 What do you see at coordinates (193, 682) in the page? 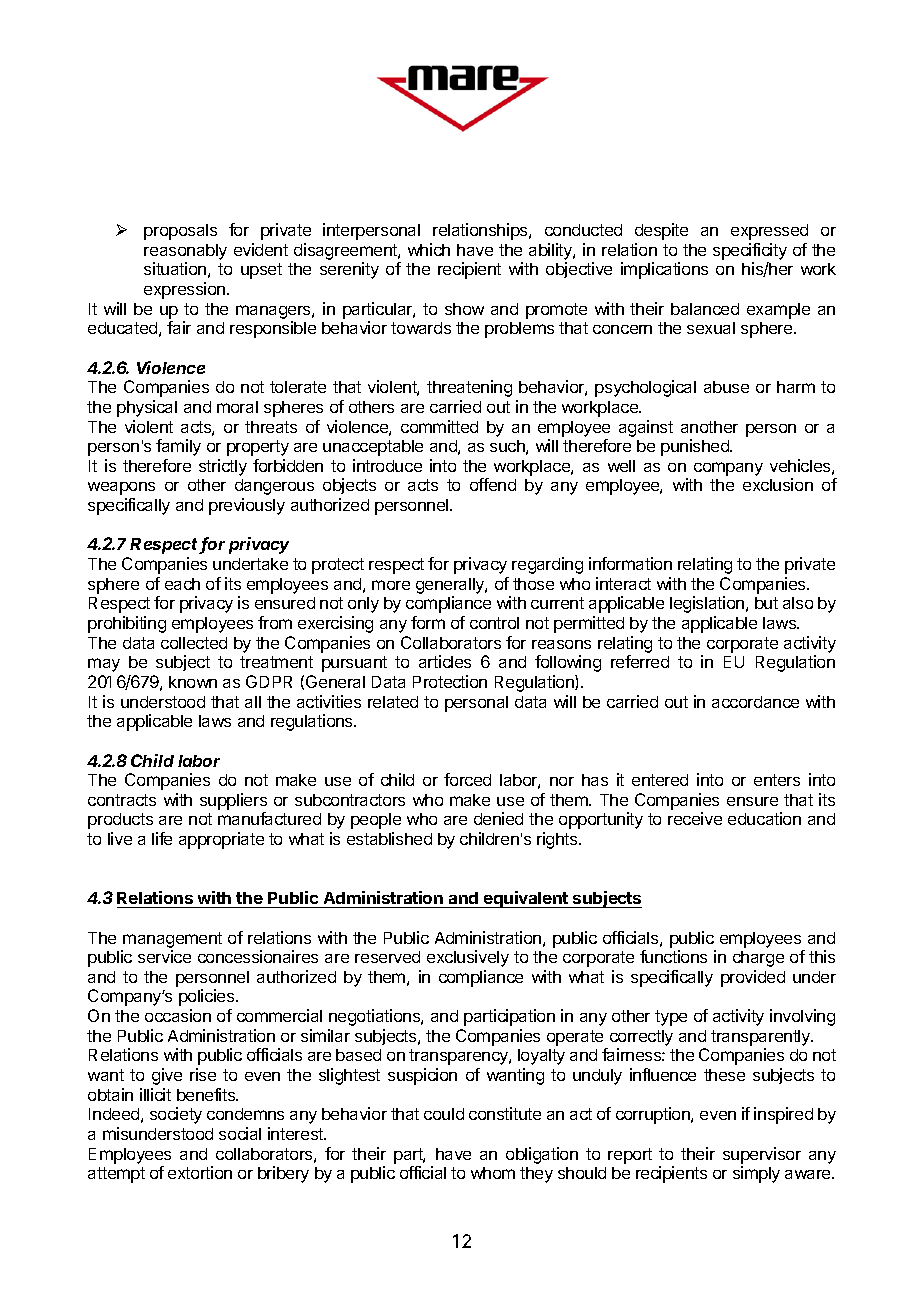
I see `known` at bounding box center [193, 682].
